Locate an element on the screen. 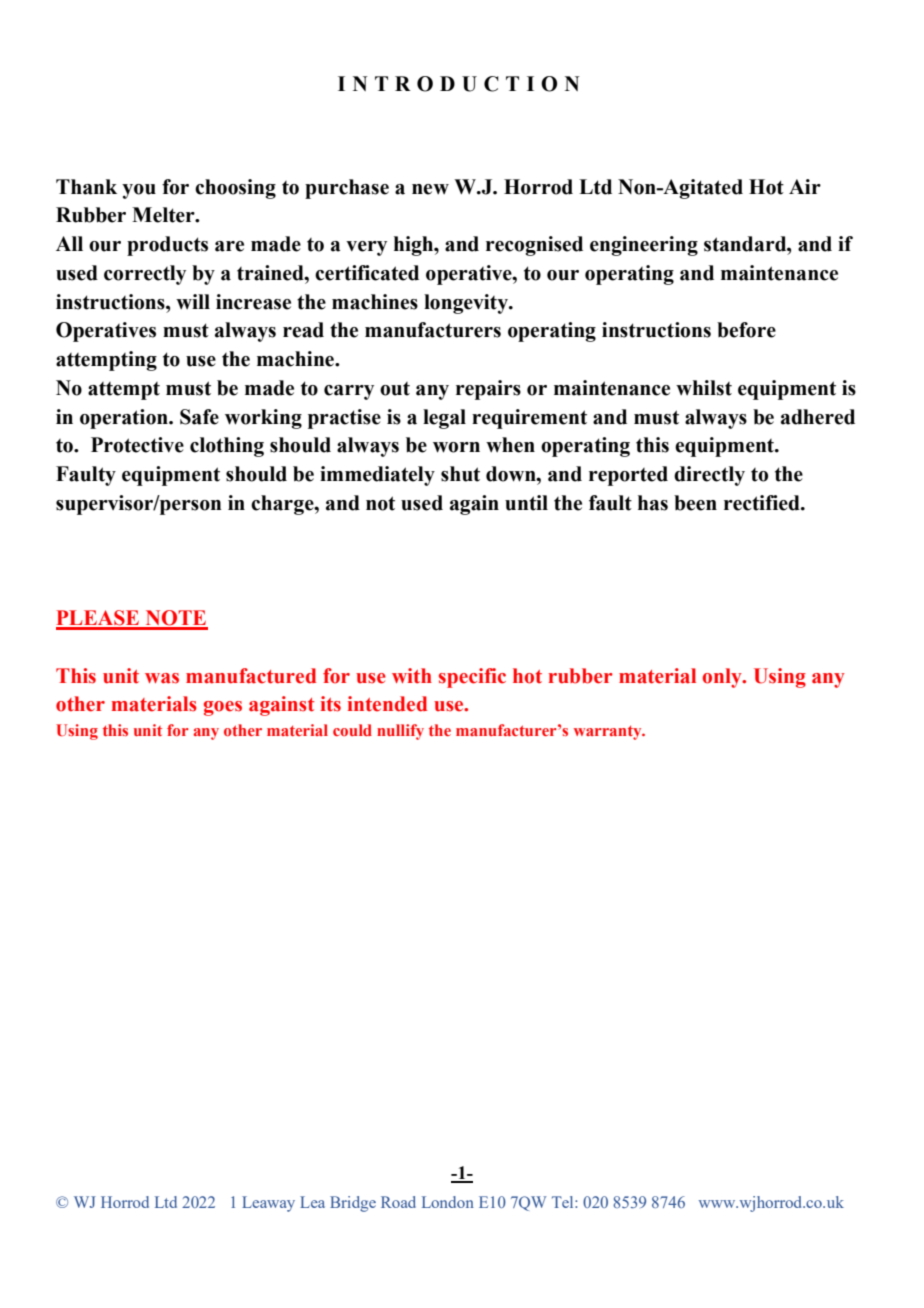 This screenshot has height=1308, width=924. INTRODUCTION is located at coordinates (459, 84).
